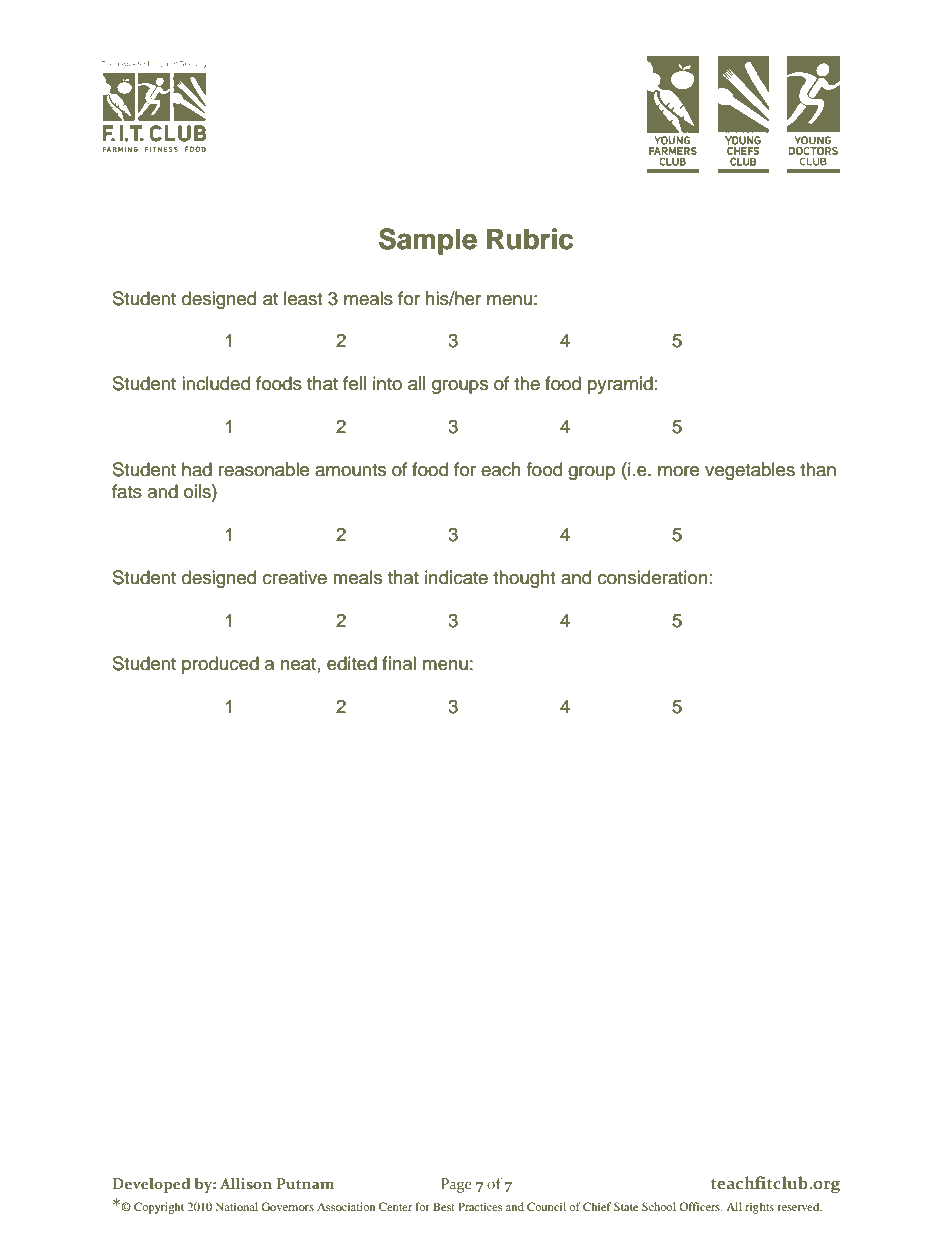 The width and height of the screenshot is (952, 1233). Describe the element at coordinates (456, 577) in the screenshot. I see `indicate` at that location.
